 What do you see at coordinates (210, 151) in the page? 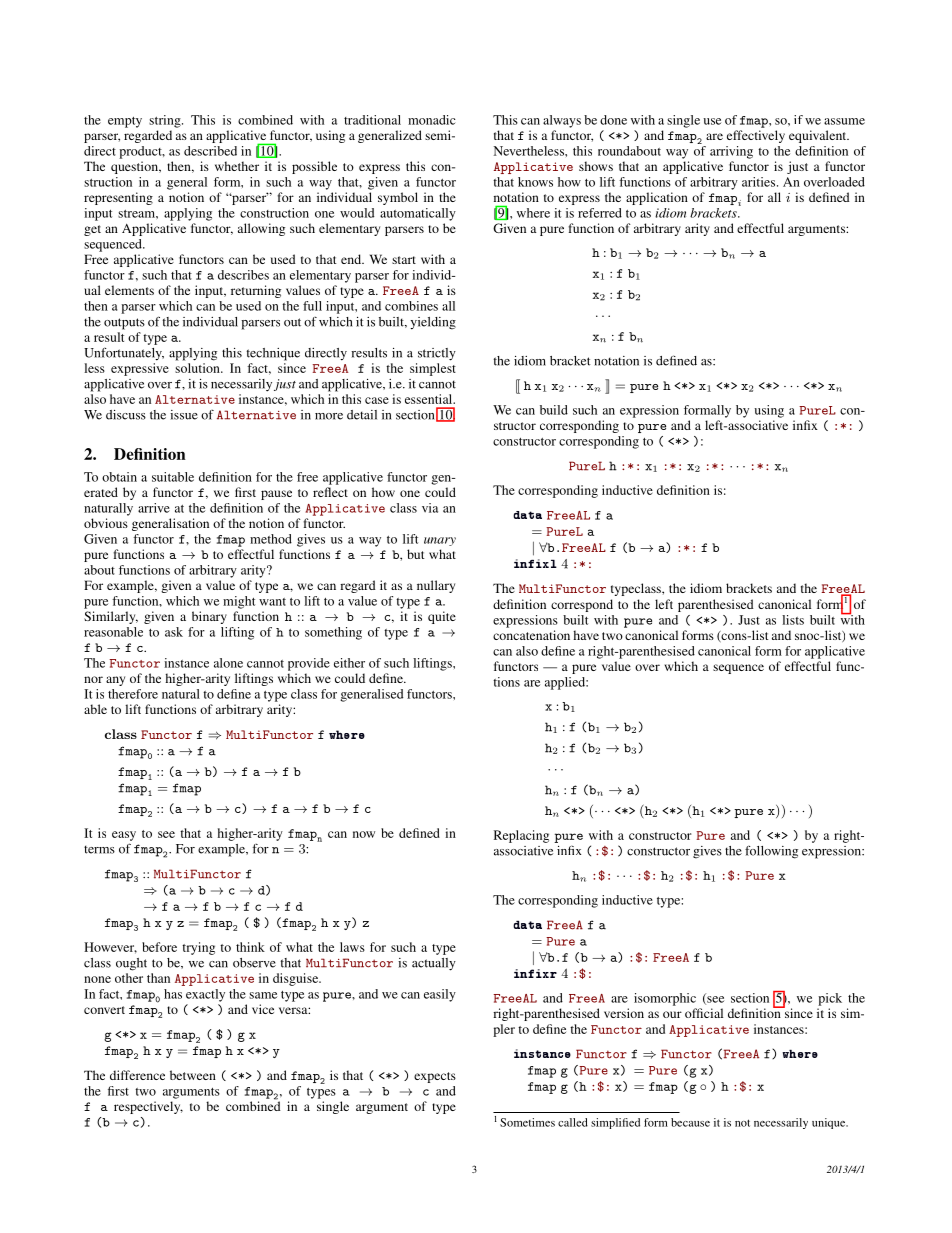
I see `described` at bounding box center [210, 151].
